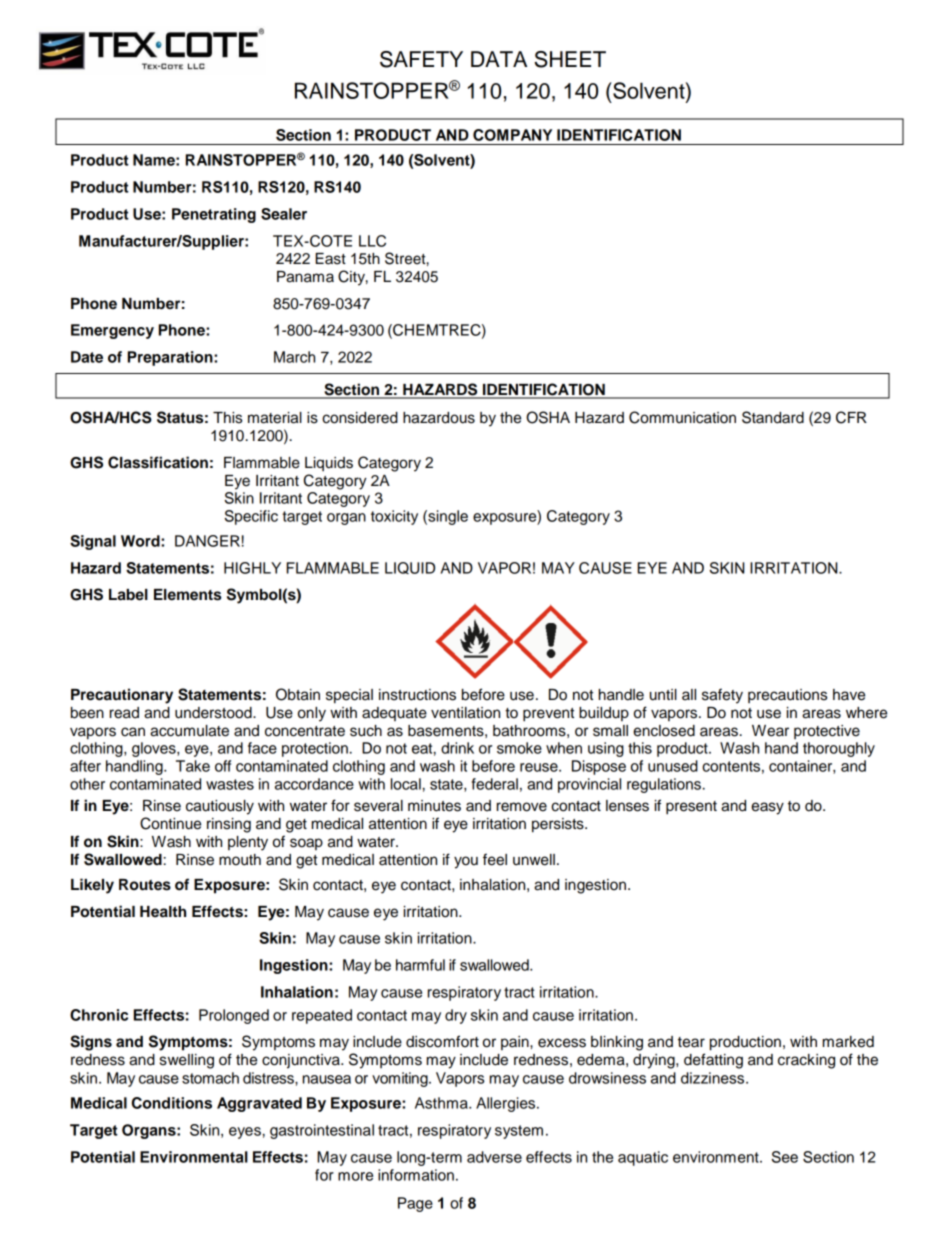  What do you see at coordinates (187, 595) in the document?
I see `Elements` at bounding box center [187, 595].
